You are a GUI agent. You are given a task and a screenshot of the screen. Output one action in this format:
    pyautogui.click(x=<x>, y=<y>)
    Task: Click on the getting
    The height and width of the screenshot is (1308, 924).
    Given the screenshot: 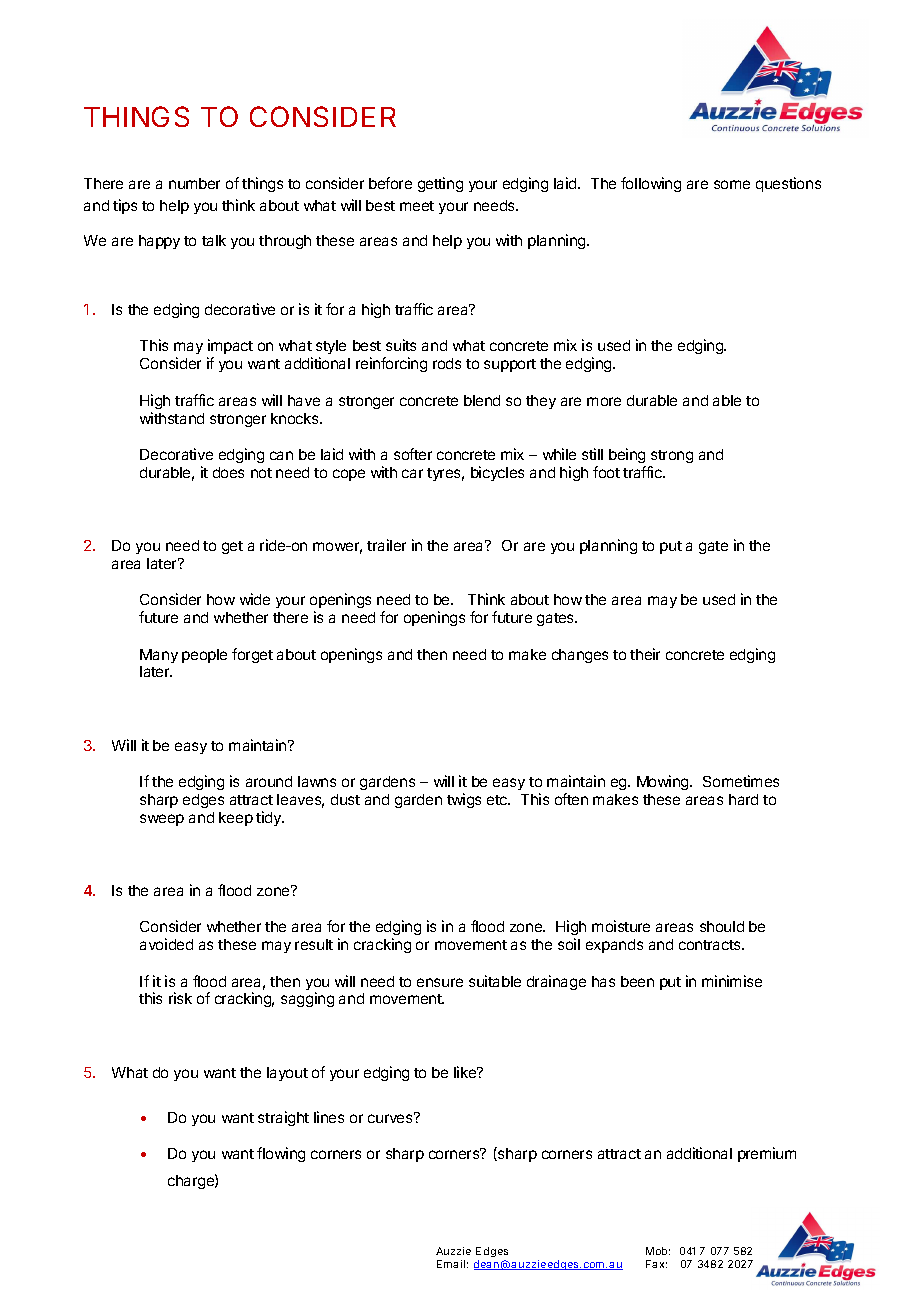 What is the action you would take?
    pyautogui.click(x=440, y=184)
